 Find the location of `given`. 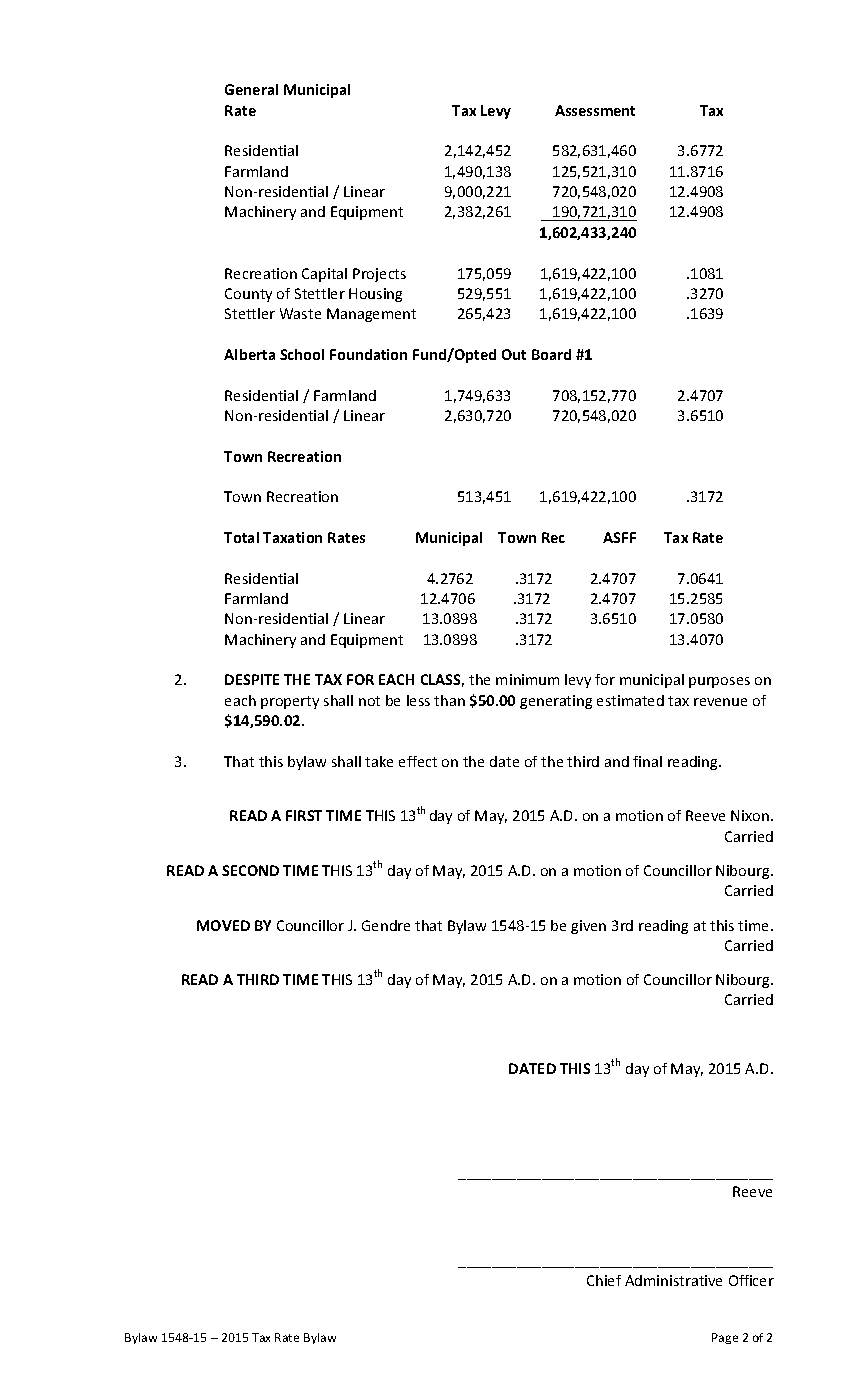

given is located at coordinates (588, 927).
